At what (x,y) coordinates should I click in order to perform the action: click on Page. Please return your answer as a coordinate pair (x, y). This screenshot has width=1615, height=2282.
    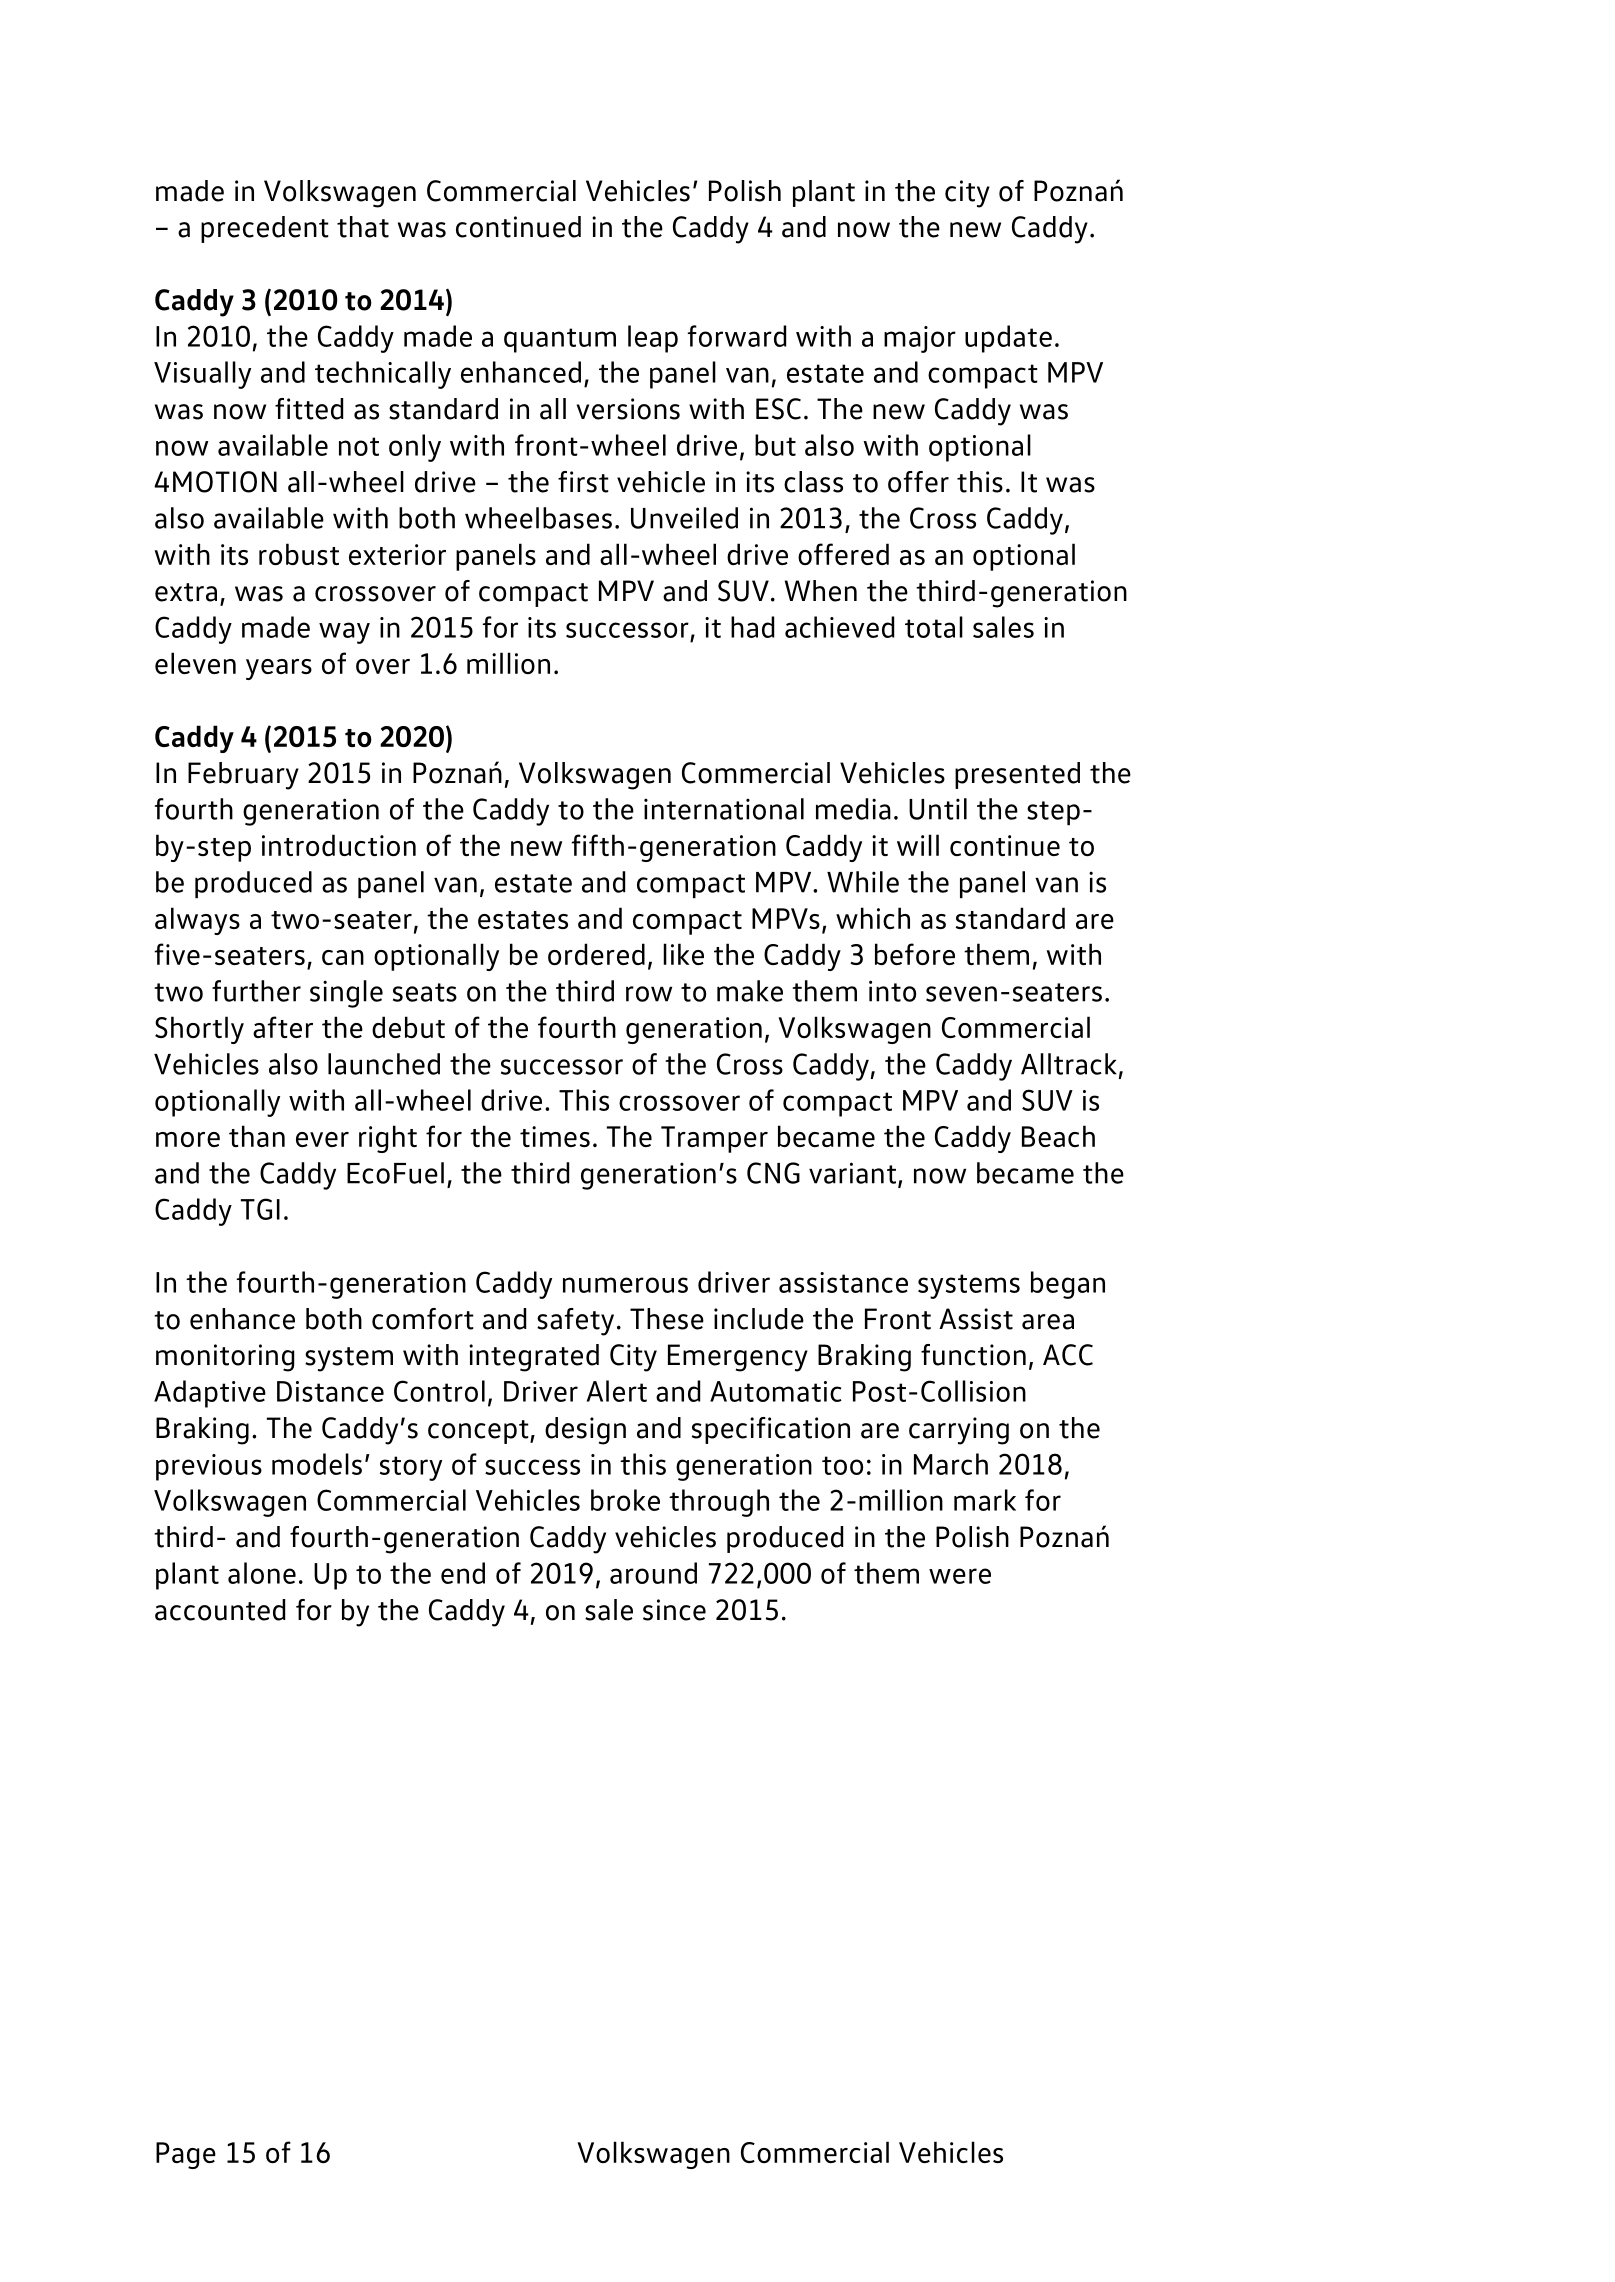
    Looking at the image, I should click on (186, 2155).
